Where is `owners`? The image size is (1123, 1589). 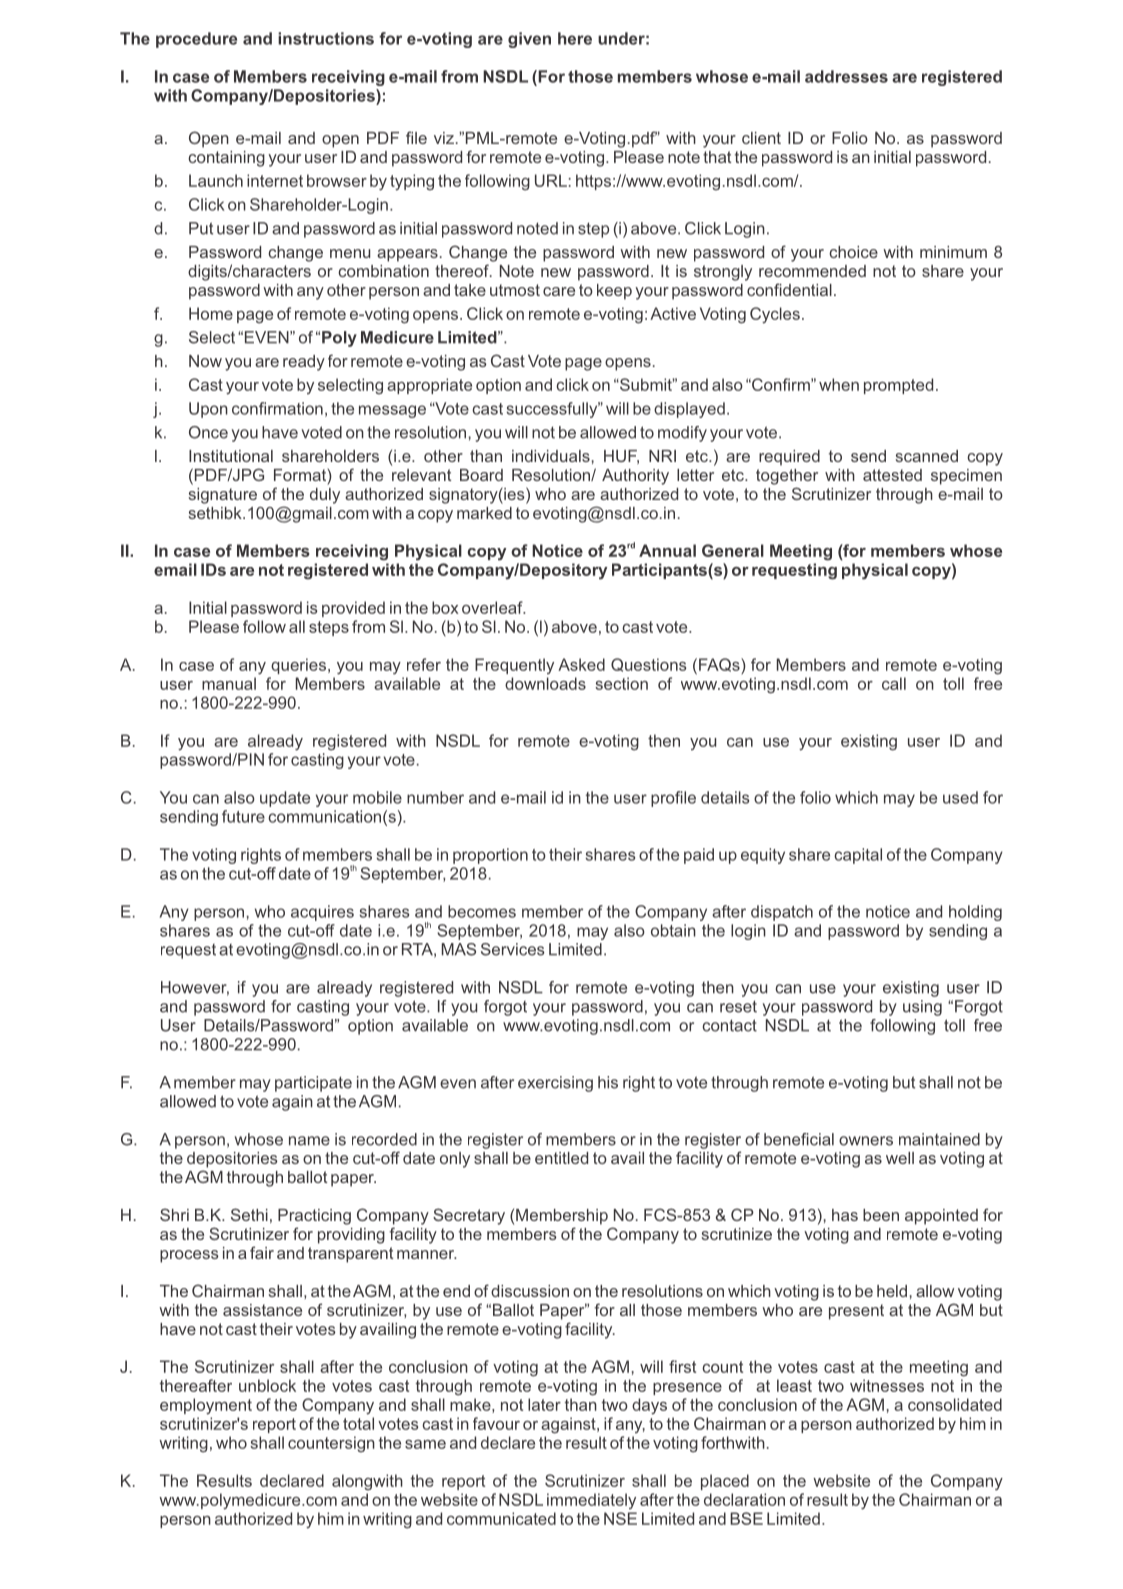 owners is located at coordinates (866, 1141).
